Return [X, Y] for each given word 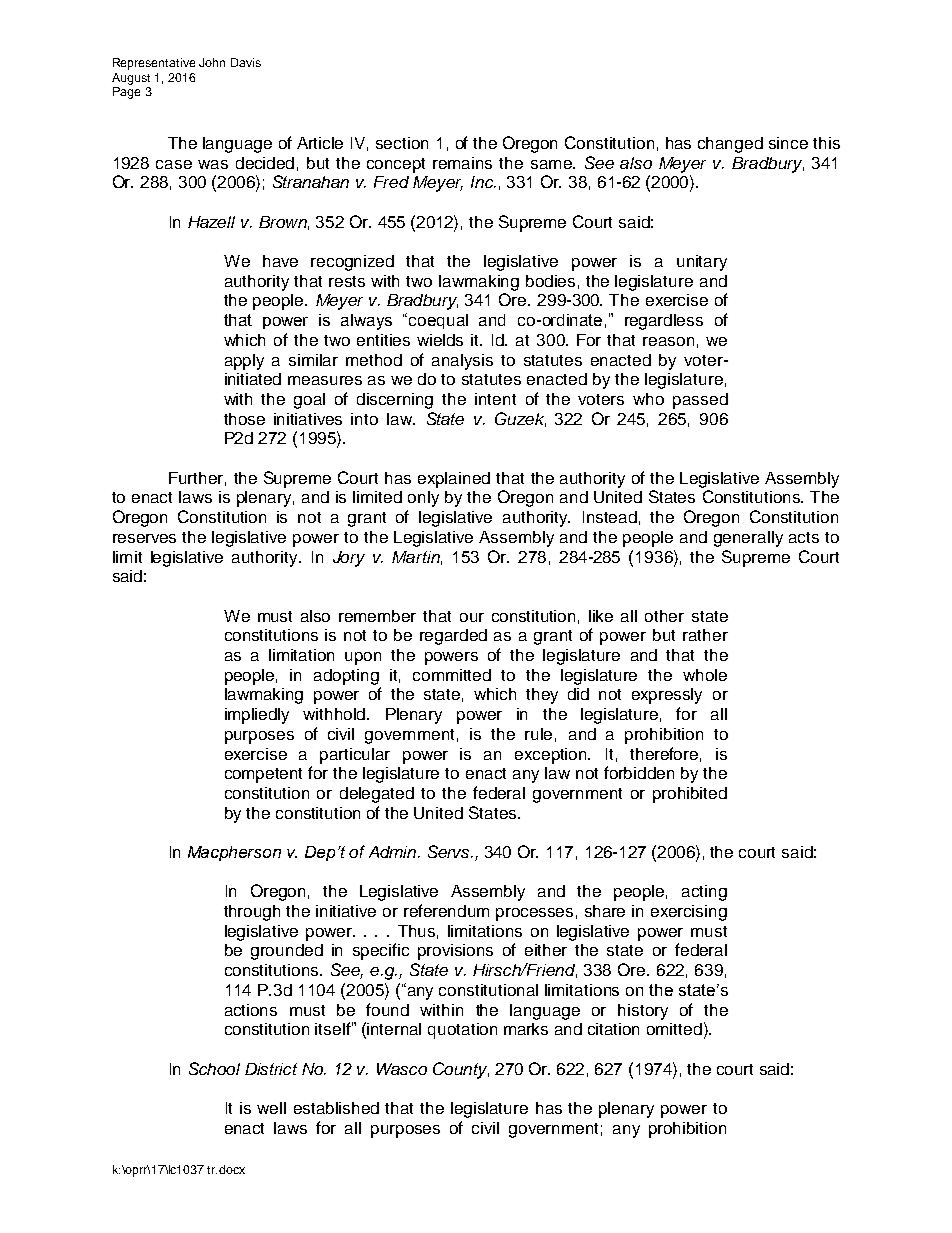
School [214, 1068]
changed [730, 145]
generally [748, 539]
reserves [144, 538]
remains [462, 163]
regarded [453, 637]
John [212, 62]
